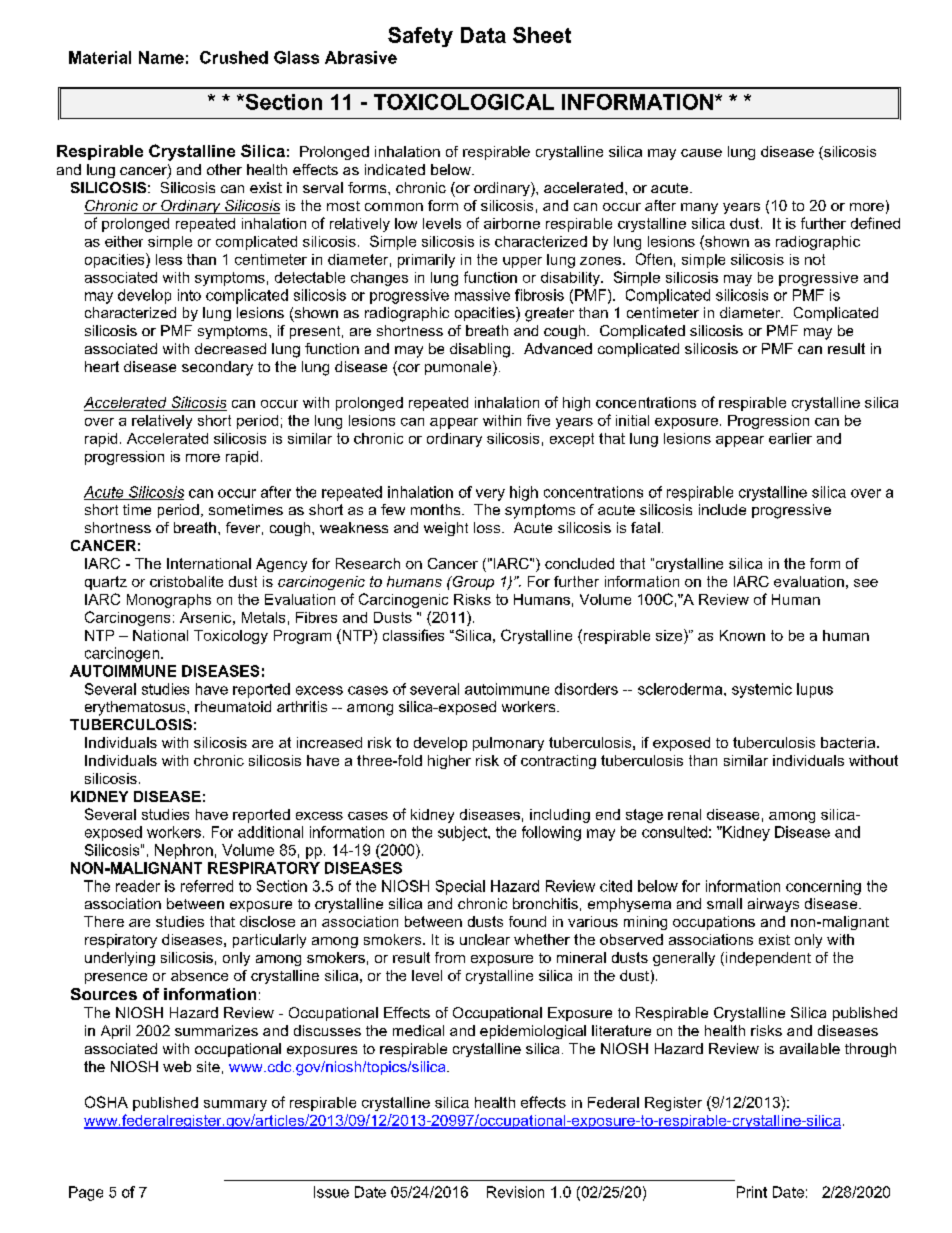  What do you see at coordinates (161, 57) in the document?
I see `Name` at bounding box center [161, 57].
